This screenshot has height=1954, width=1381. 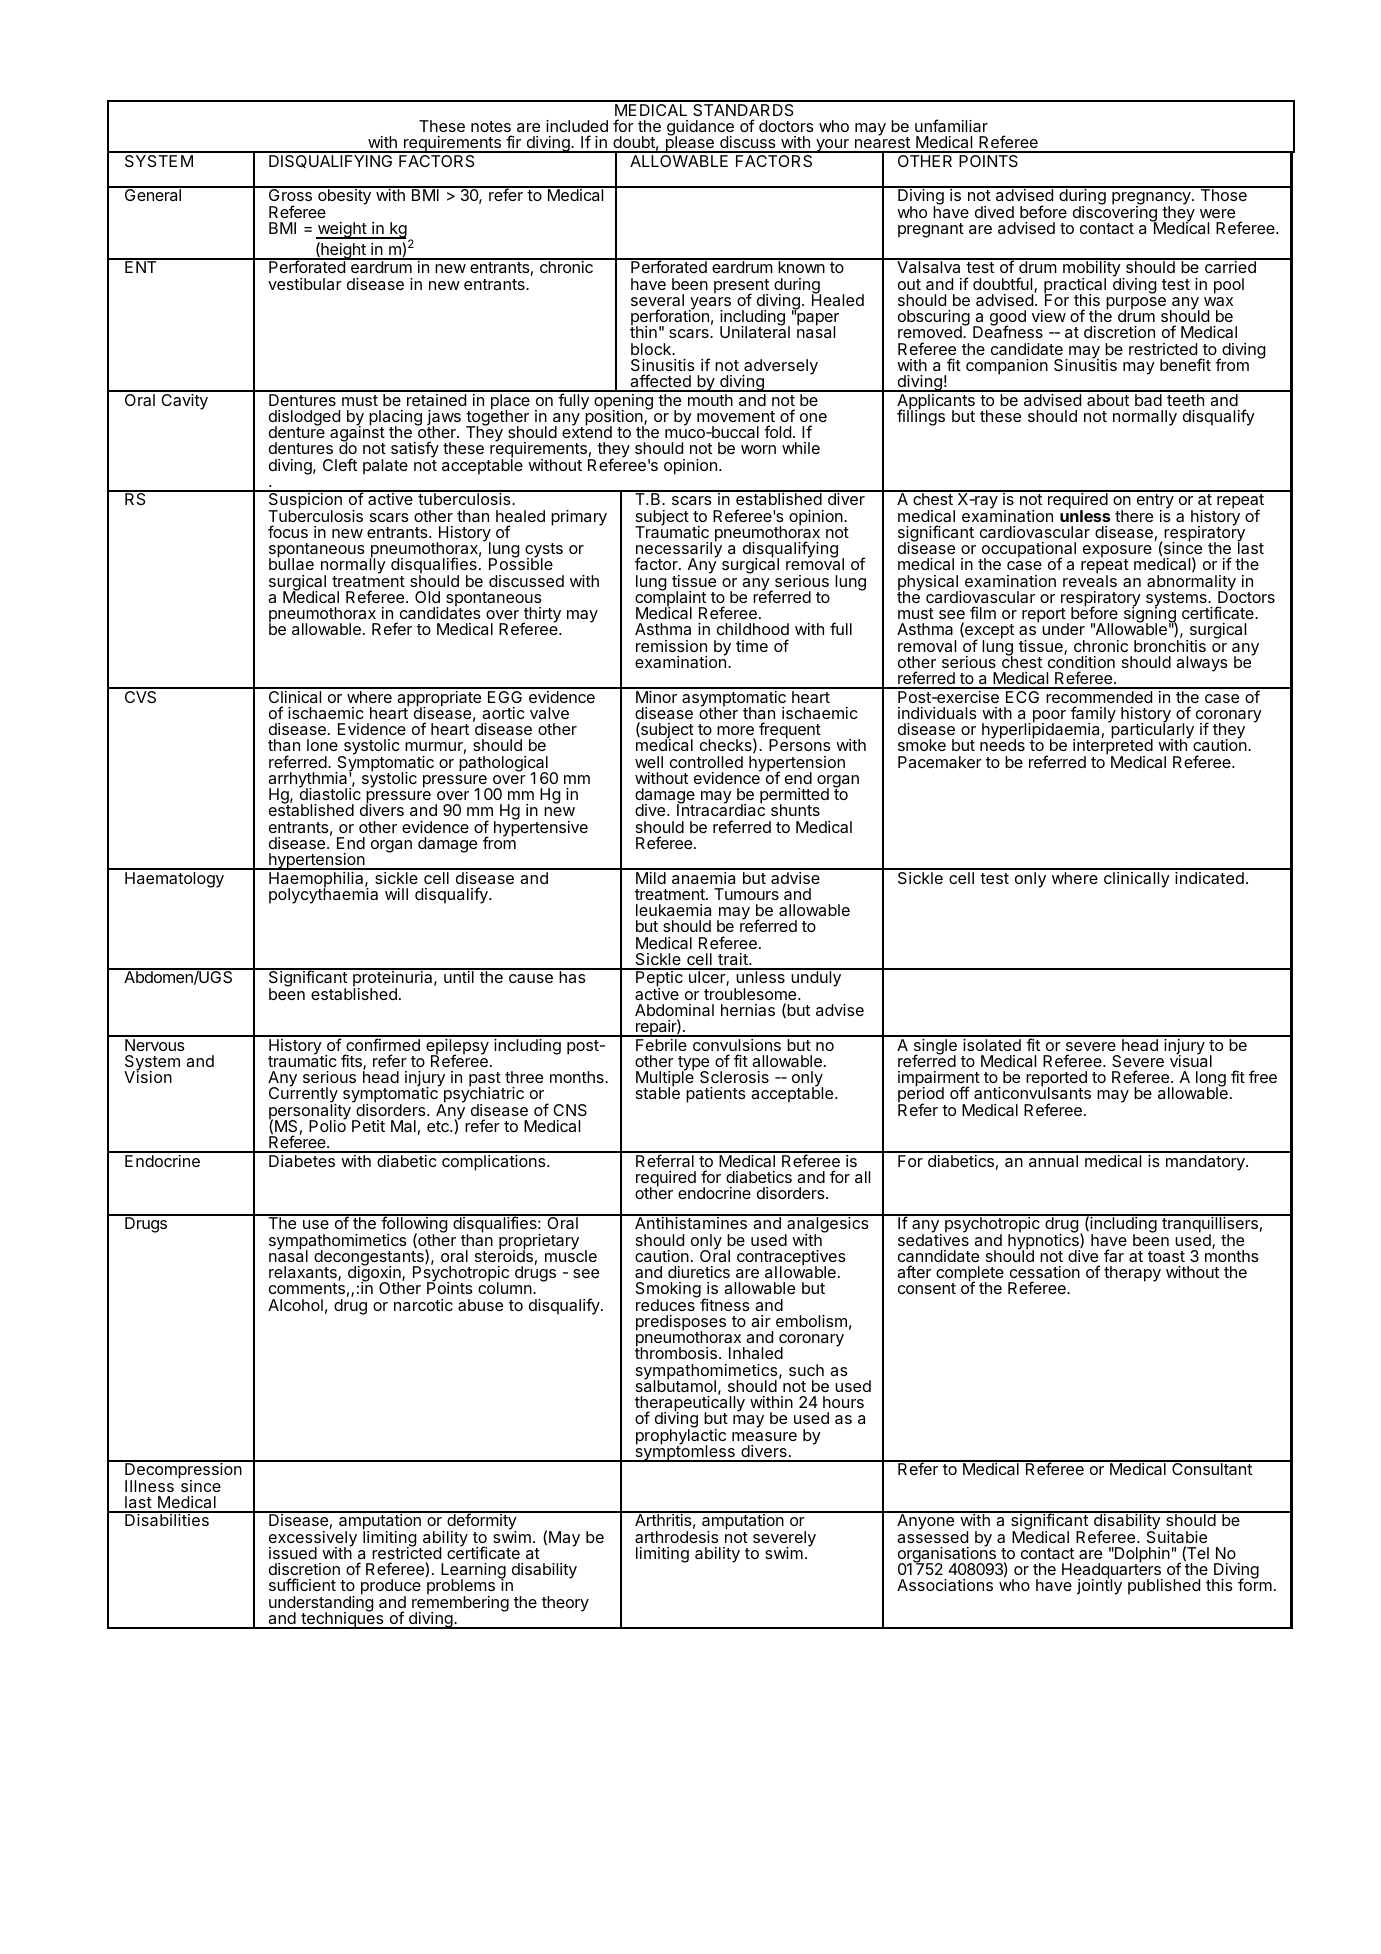 What do you see at coordinates (671, 646) in the screenshot?
I see `remission` at bounding box center [671, 646].
